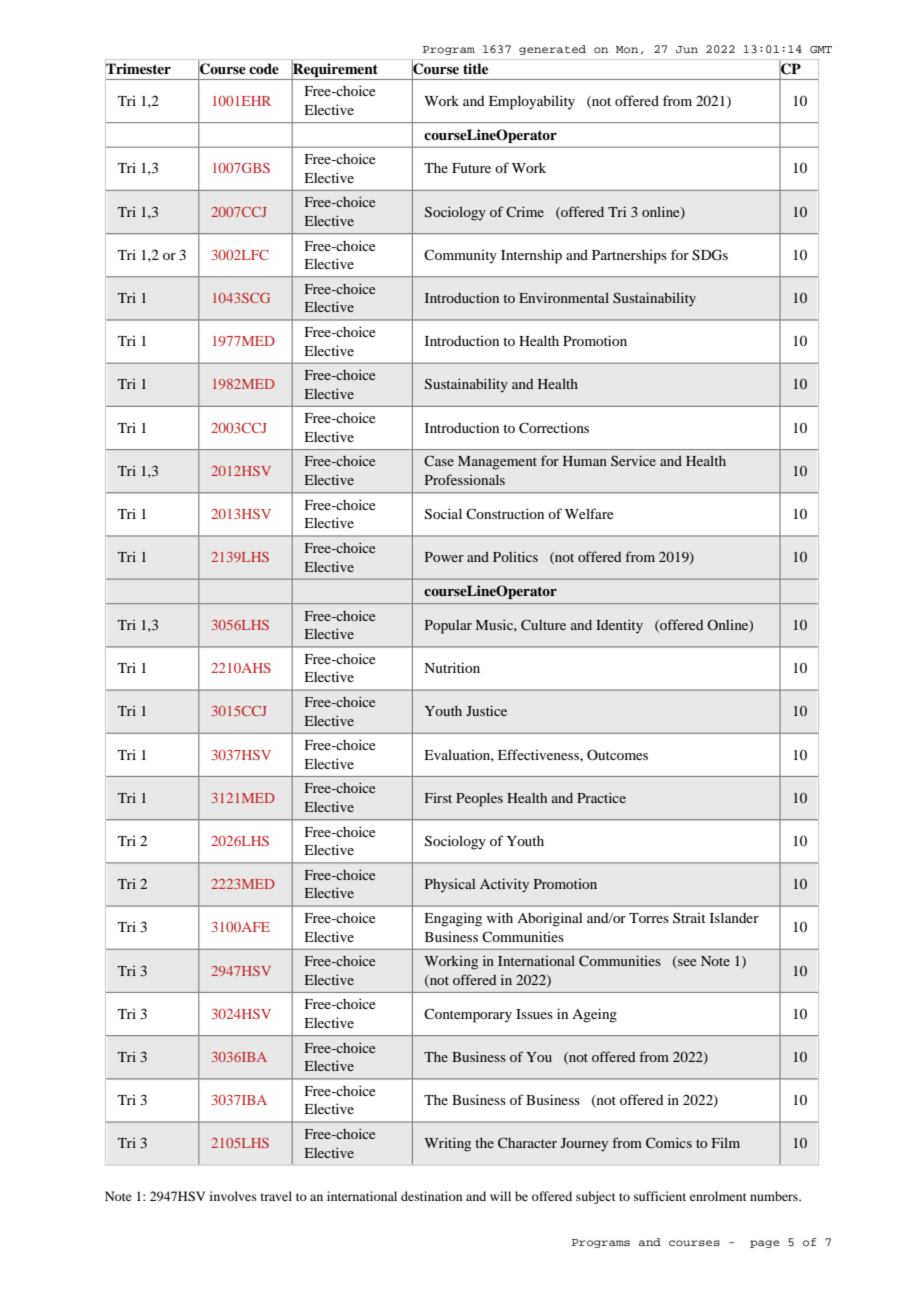 This screenshot has height=1308, width=924. Describe the element at coordinates (264, 68) in the screenshot. I see `code` at that location.
